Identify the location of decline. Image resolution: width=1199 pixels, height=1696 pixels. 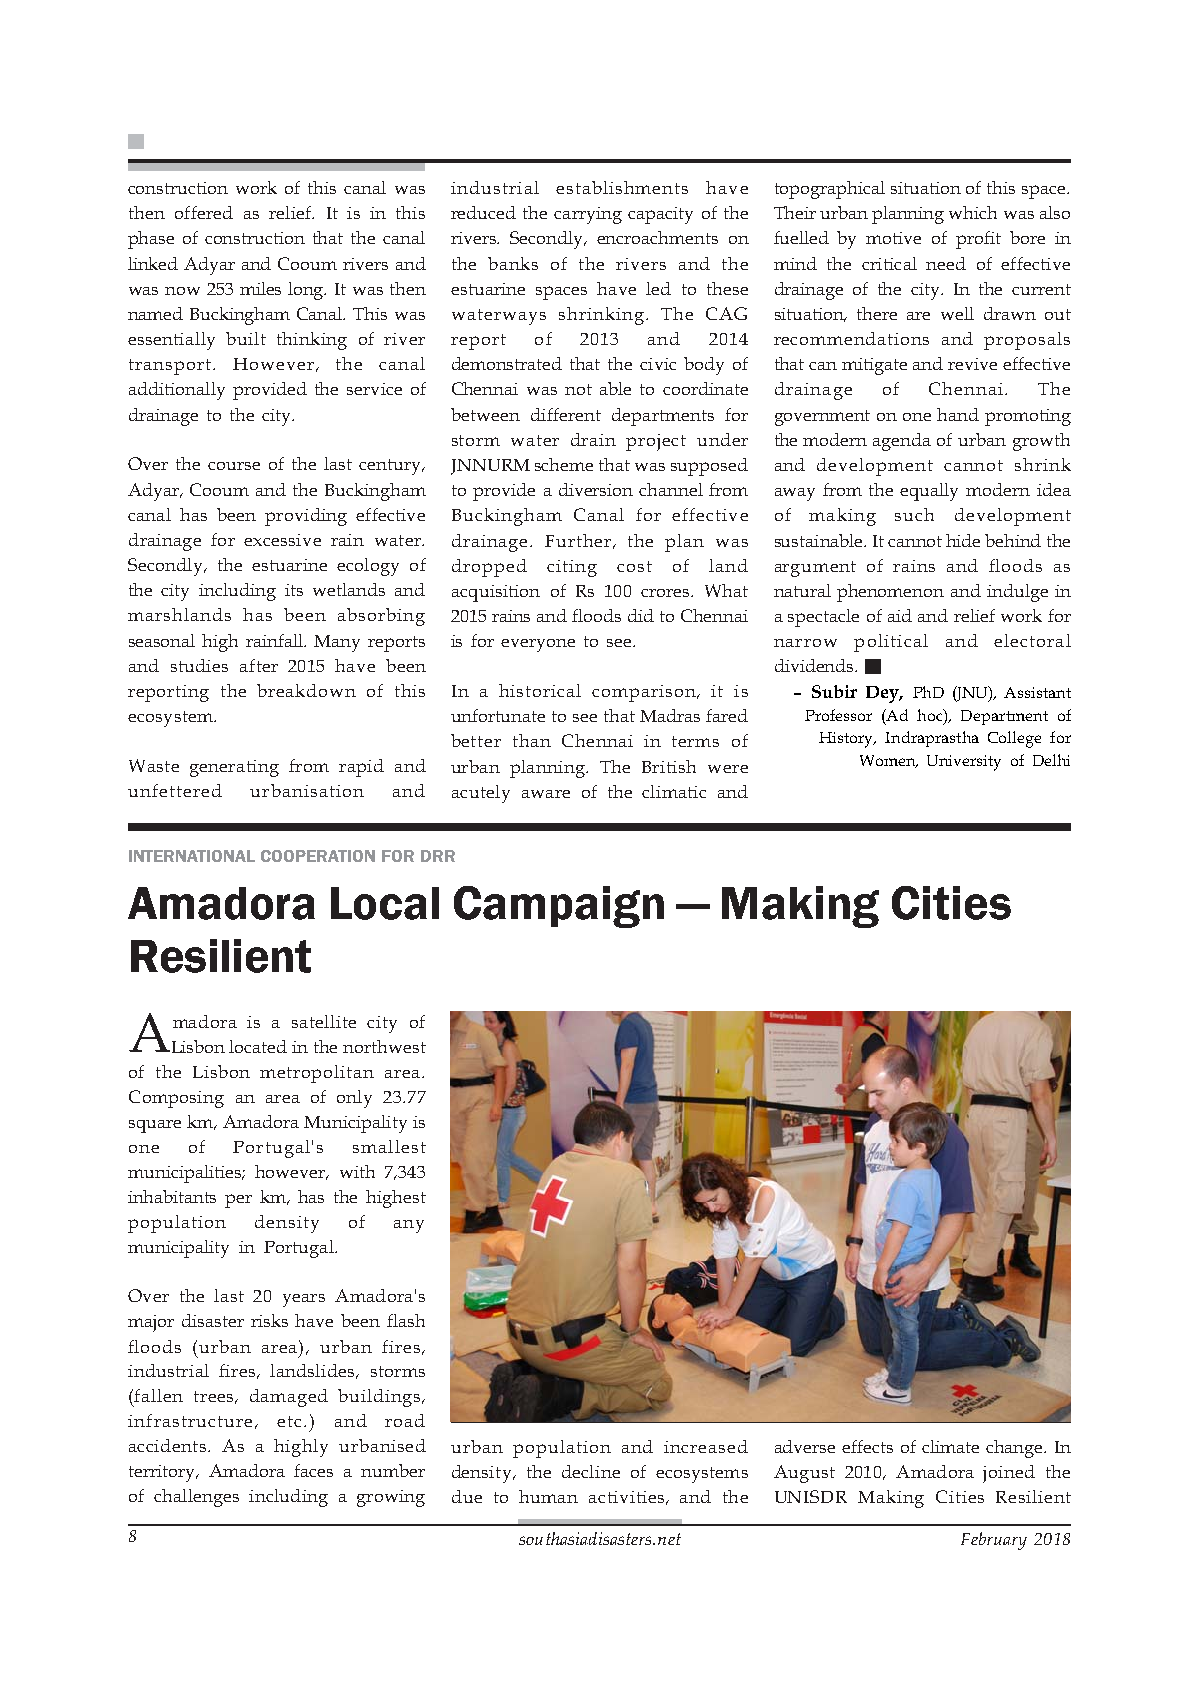
(591, 1471).
